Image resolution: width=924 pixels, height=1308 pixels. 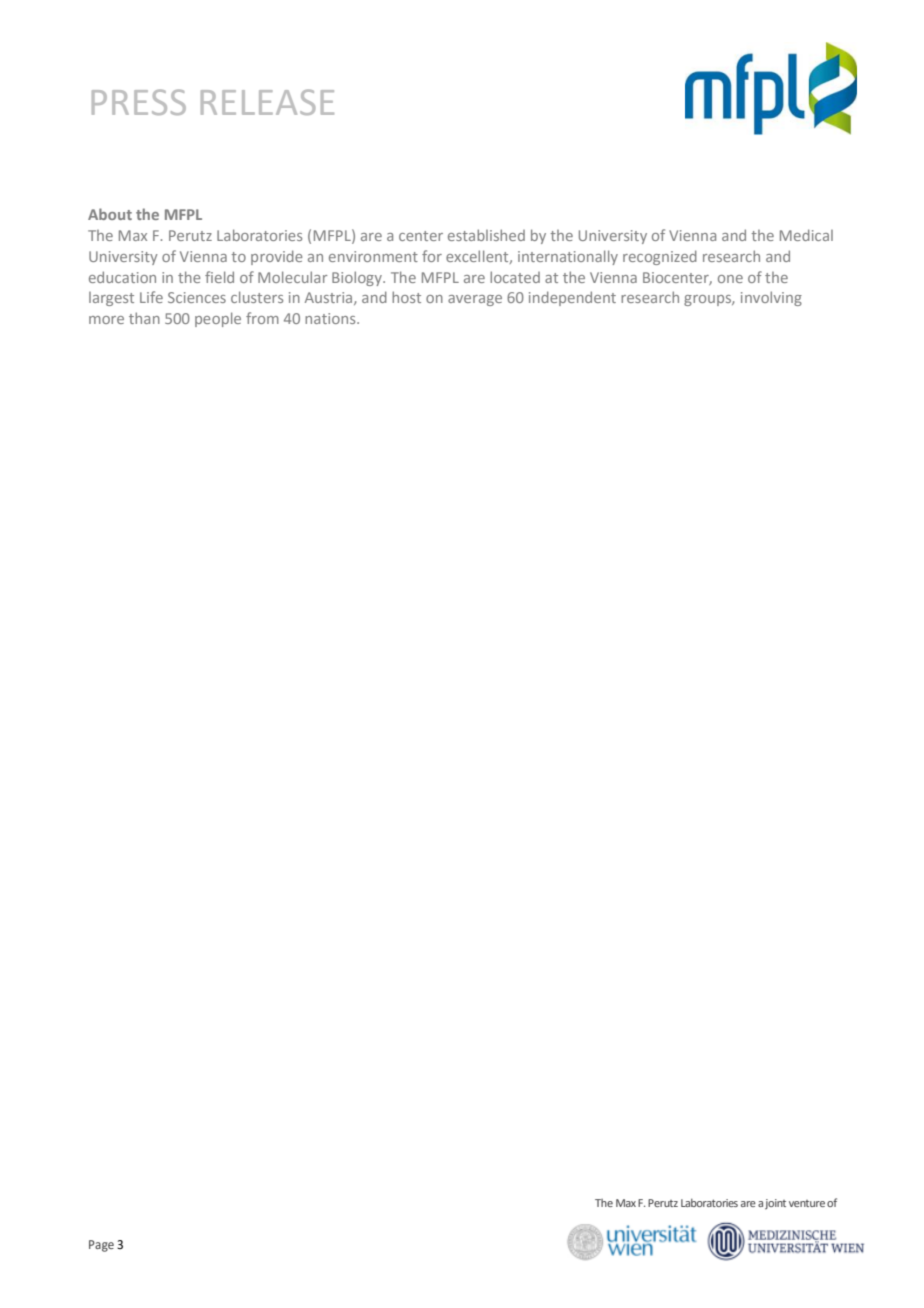 What do you see at coordinates (806, 235) in the screenshot?
I see `Medical` at bounding box center [806, 235].
